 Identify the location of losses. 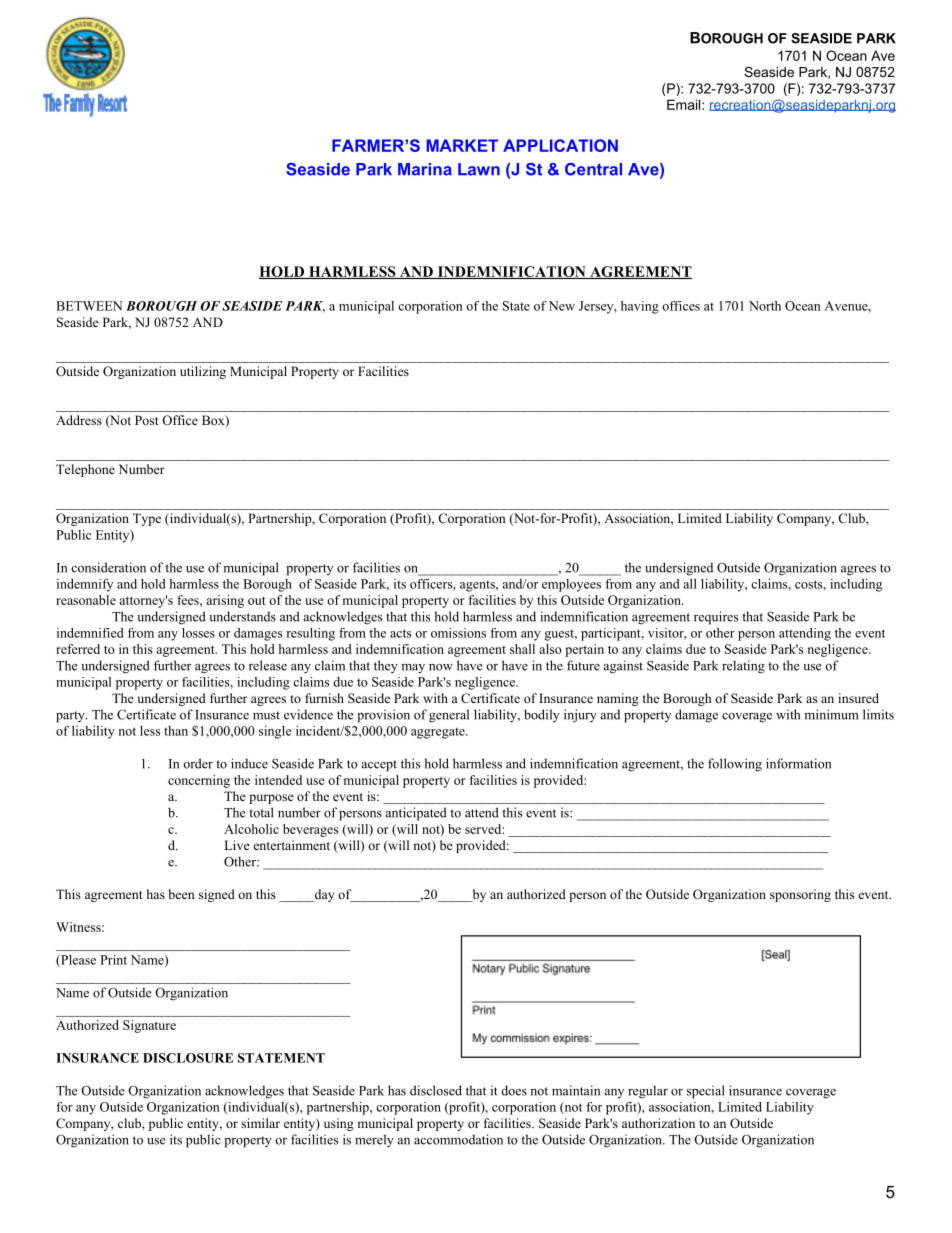
(198, 633).
